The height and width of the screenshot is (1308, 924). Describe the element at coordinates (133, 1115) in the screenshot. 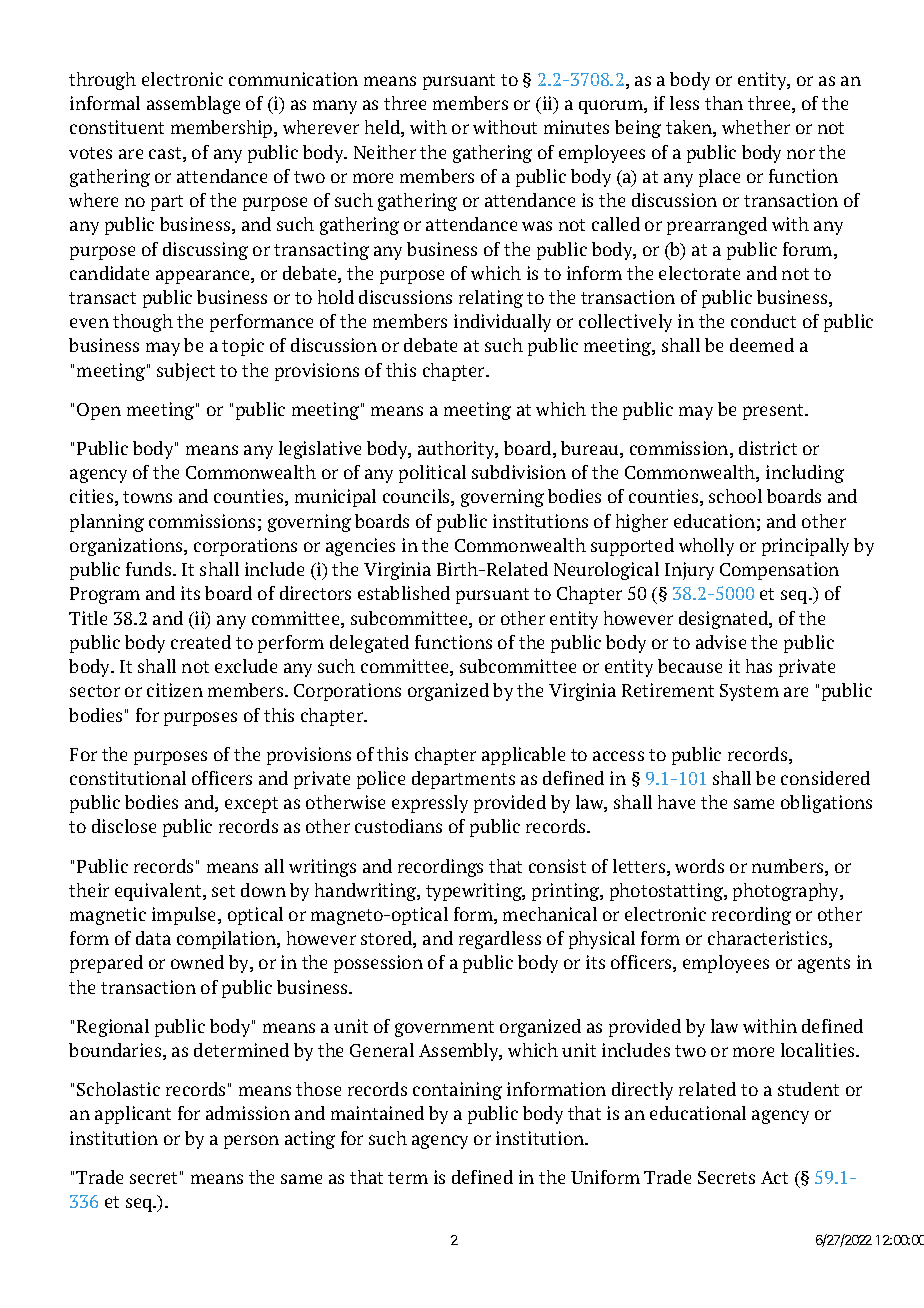

I see `applicant` at that location.
